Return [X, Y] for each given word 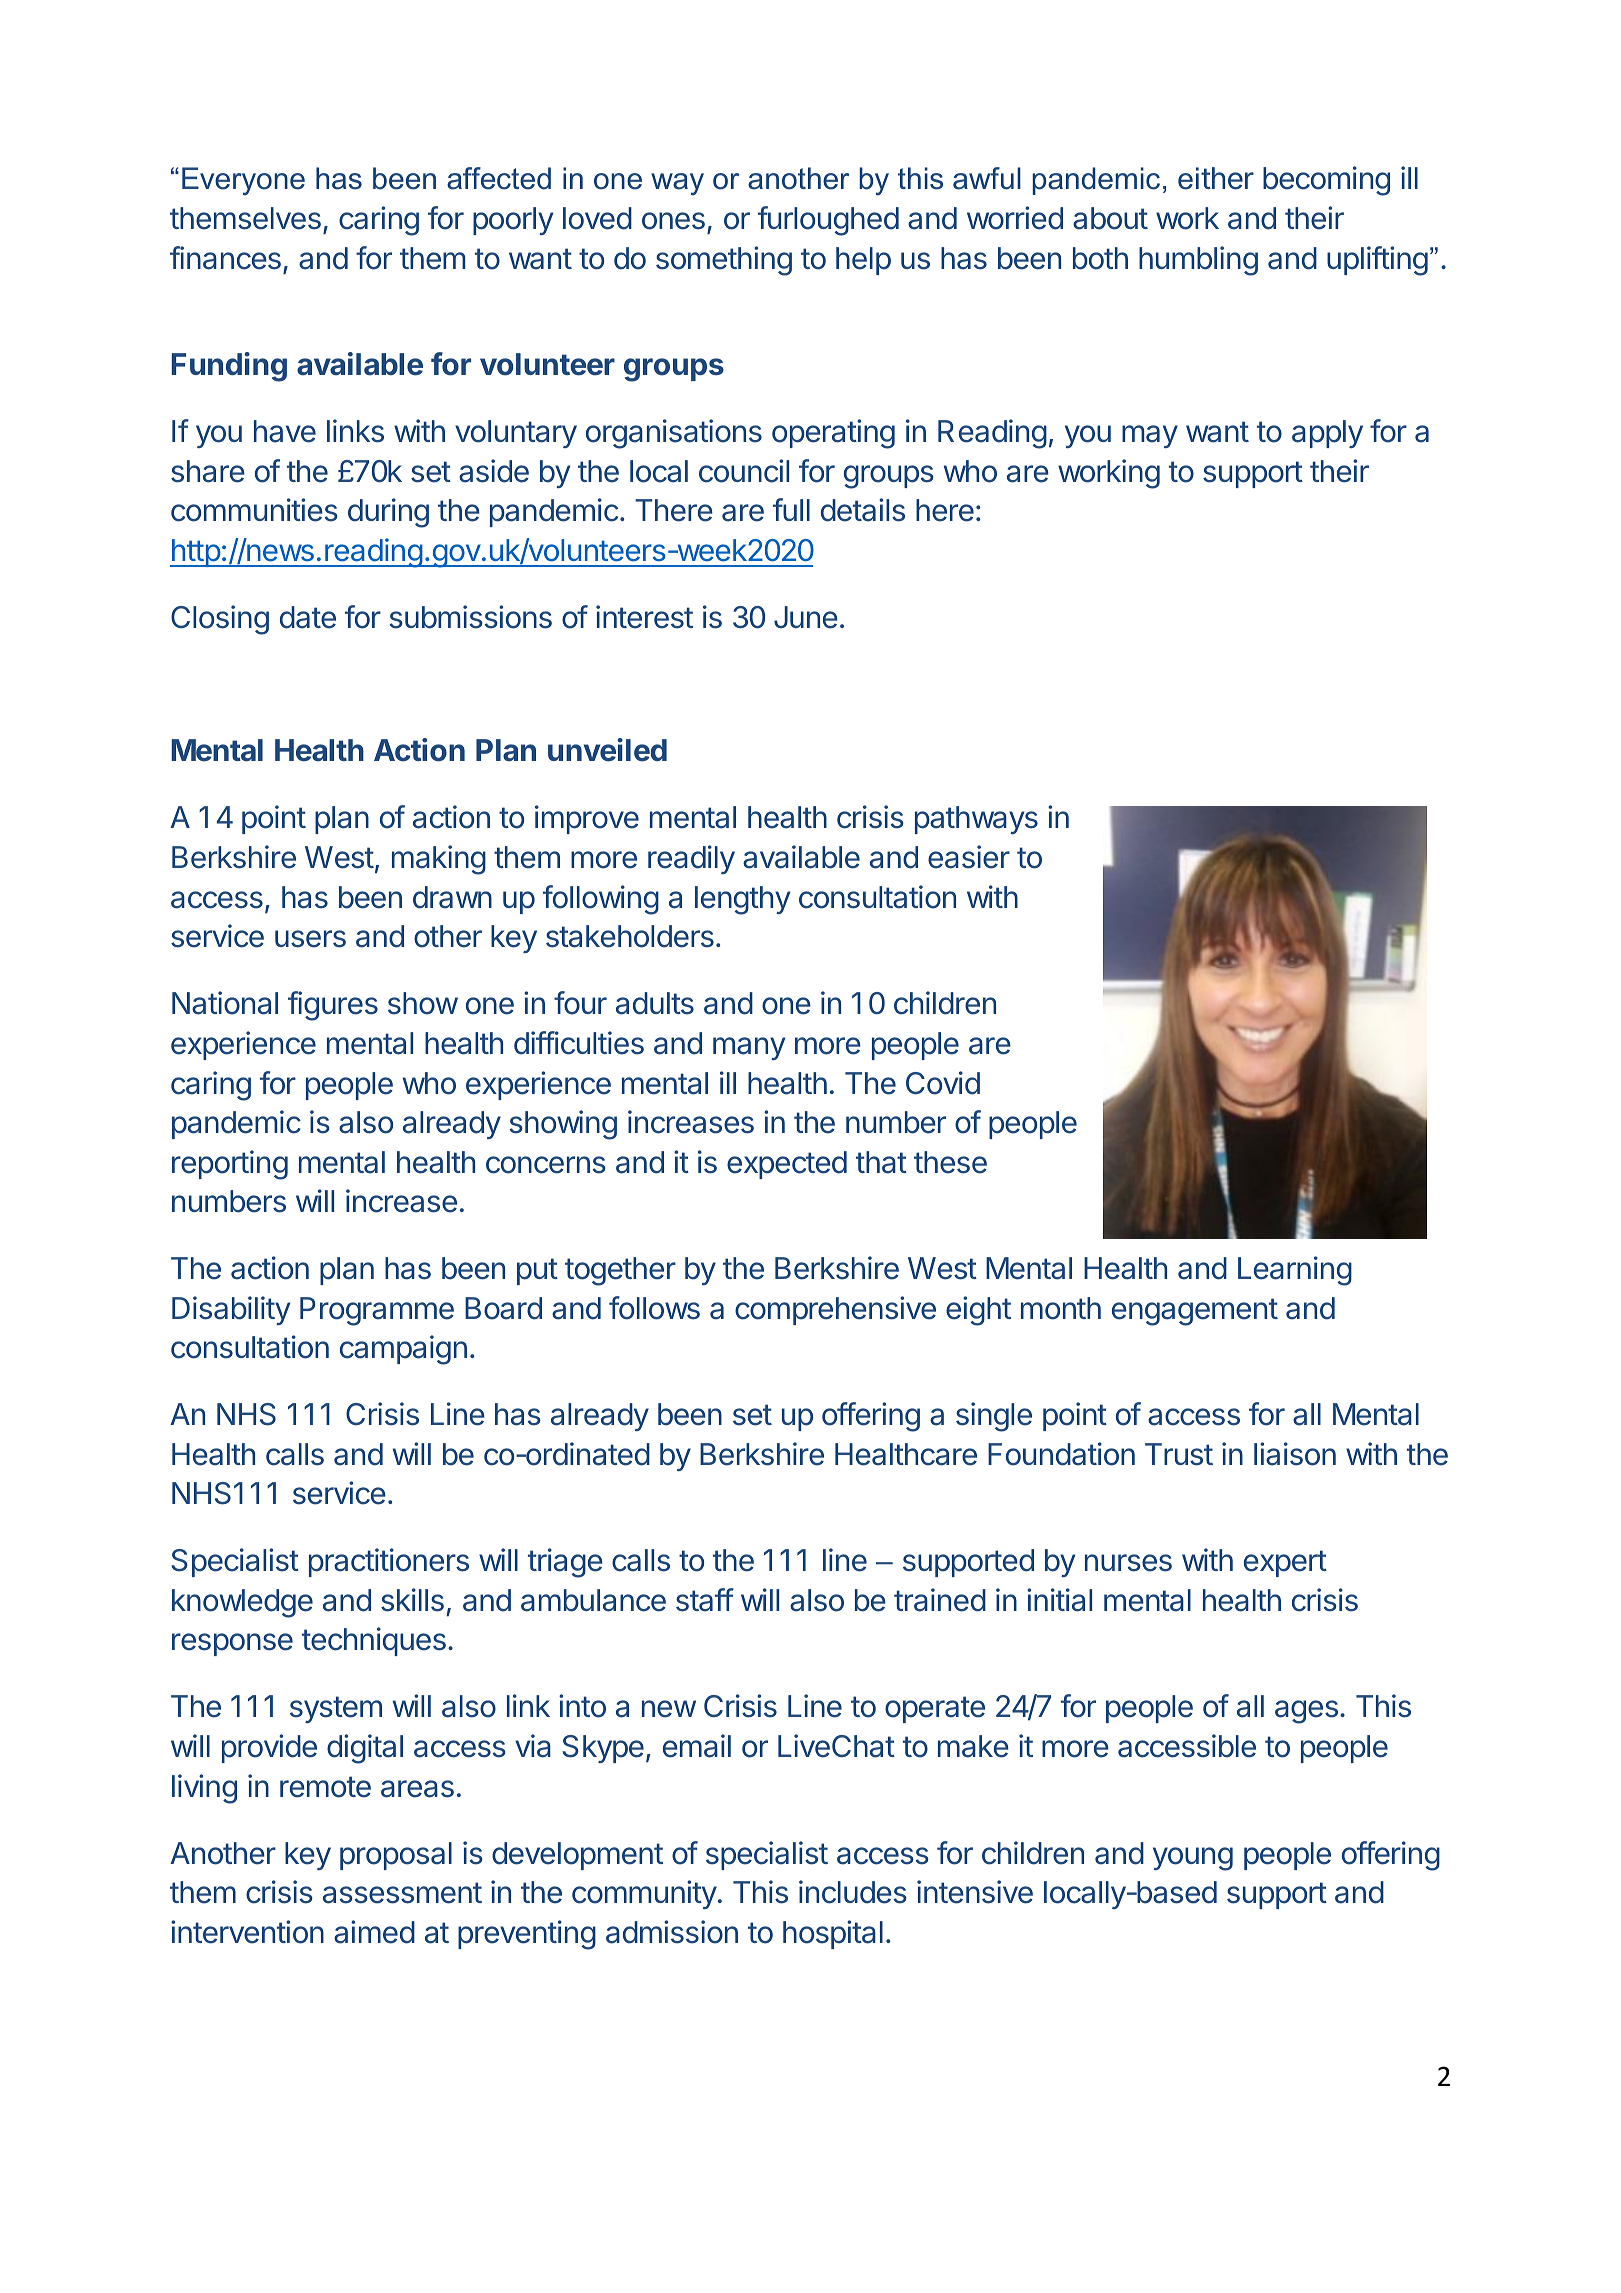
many [749, 1048]
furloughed [828, 221]
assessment [402, 1893]
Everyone [243, 181]
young [1193, 1859]
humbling [1198, 261]
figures [333, 1006]
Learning [1295, 1271]
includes [853, 1892]
